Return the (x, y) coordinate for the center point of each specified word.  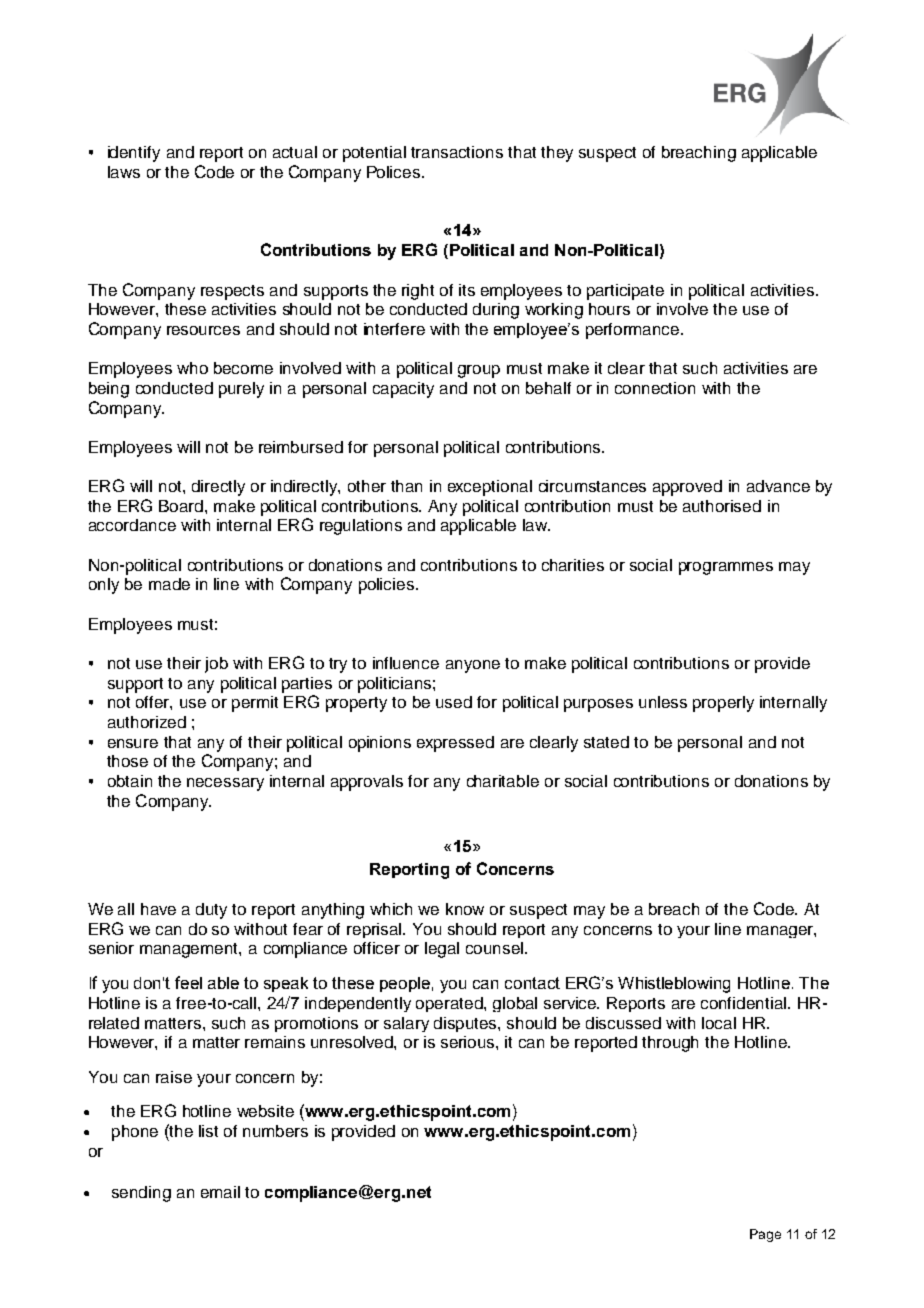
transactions (457, 152)
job (216, 665)
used (454, 702)
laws (124, 172)
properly (723, 704)
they (557, 154)
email (220, 1192)
